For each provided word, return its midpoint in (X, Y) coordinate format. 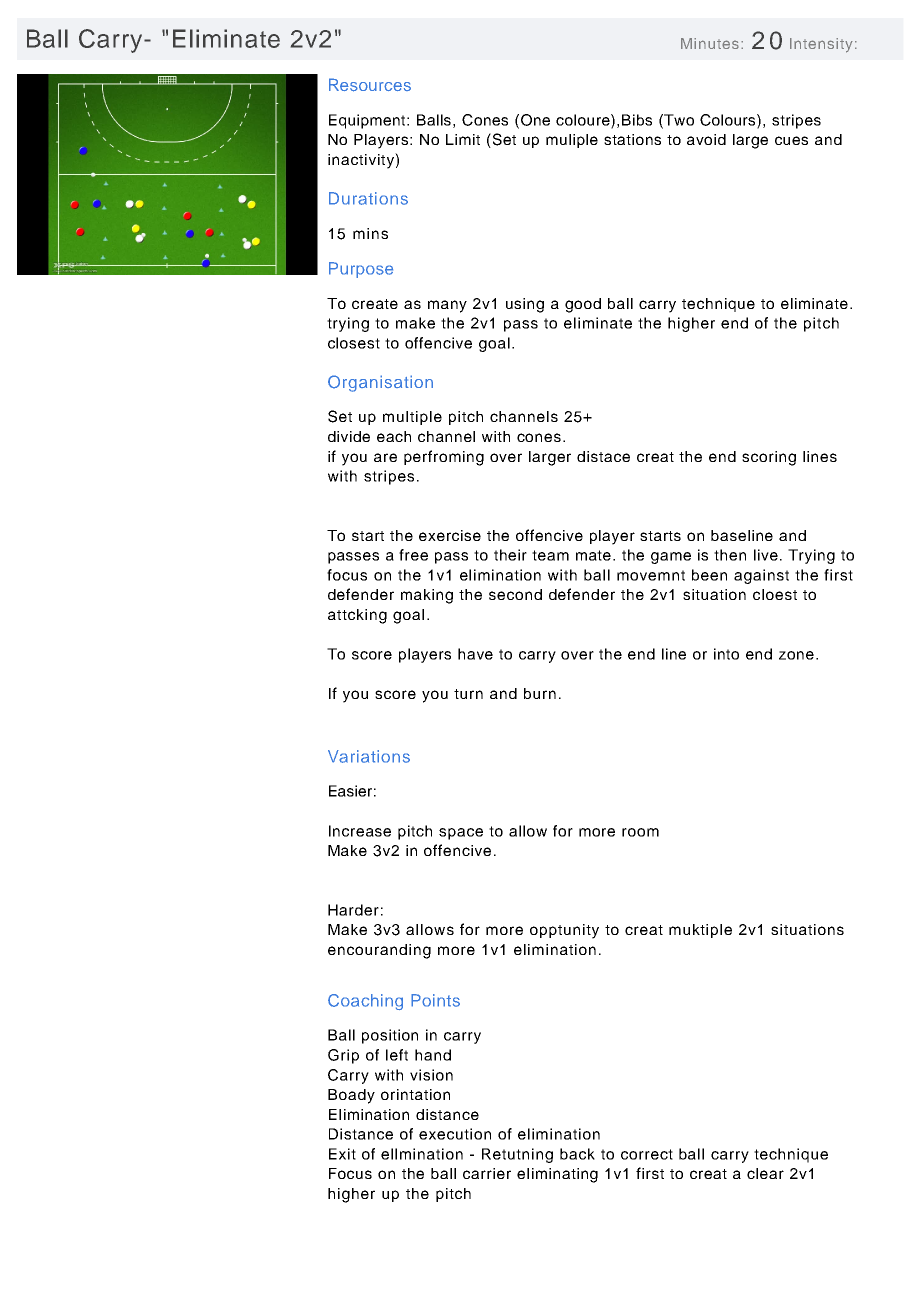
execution (455, 1134)
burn (540, 693)
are (385, 457)
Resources (370, 85)
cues (791, 140)
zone (796, 655)
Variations (369, 756)
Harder (353, 910)
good (583, 305)
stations (632, 139)
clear (765, 1173)
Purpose (361, 270)
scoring (769, 458)
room (640, 832)
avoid (706, 139)
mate (595, 555)
